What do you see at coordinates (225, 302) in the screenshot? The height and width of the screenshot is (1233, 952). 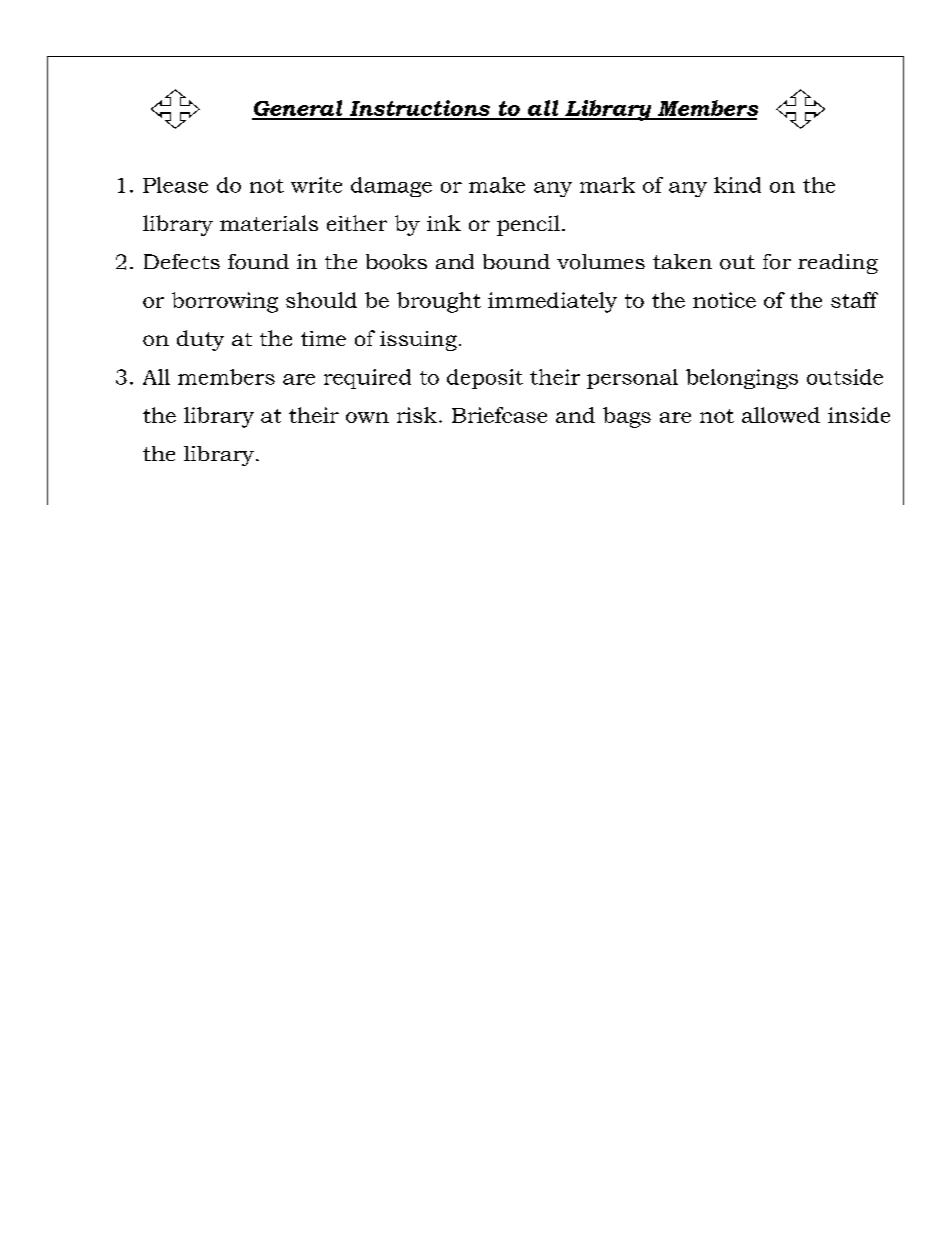 I see `borrowing` at bounding box center [225, 302].
